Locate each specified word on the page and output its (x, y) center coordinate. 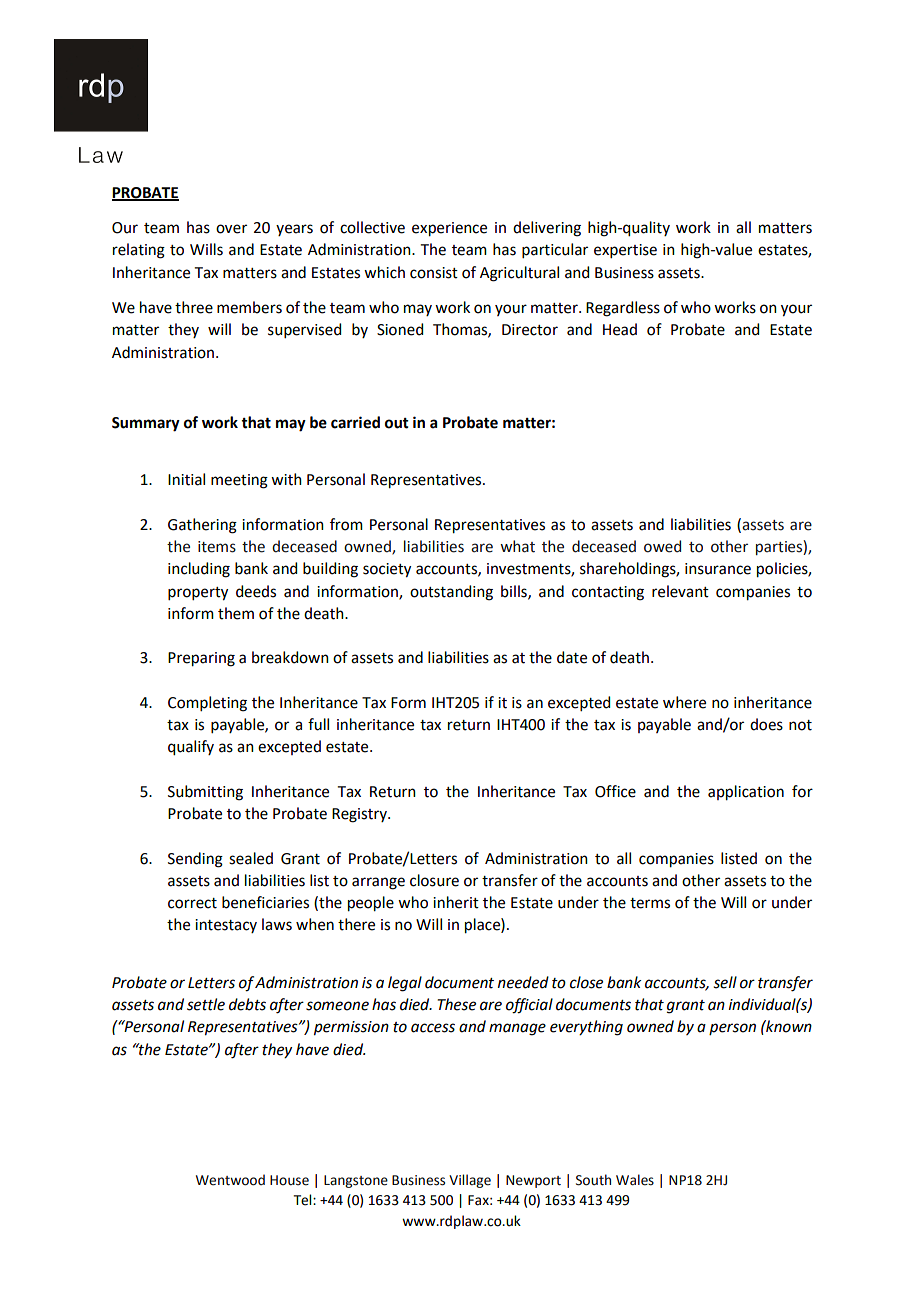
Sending (195, 860)
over (231, 229)
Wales (635, 1180)
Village (470, 1181)
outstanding (451, 593)
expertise (625, 251)
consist (434, 273)
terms (650, 903)
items (217, 547)
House (289, 1180)
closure (434, 880)
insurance (718, 569)
